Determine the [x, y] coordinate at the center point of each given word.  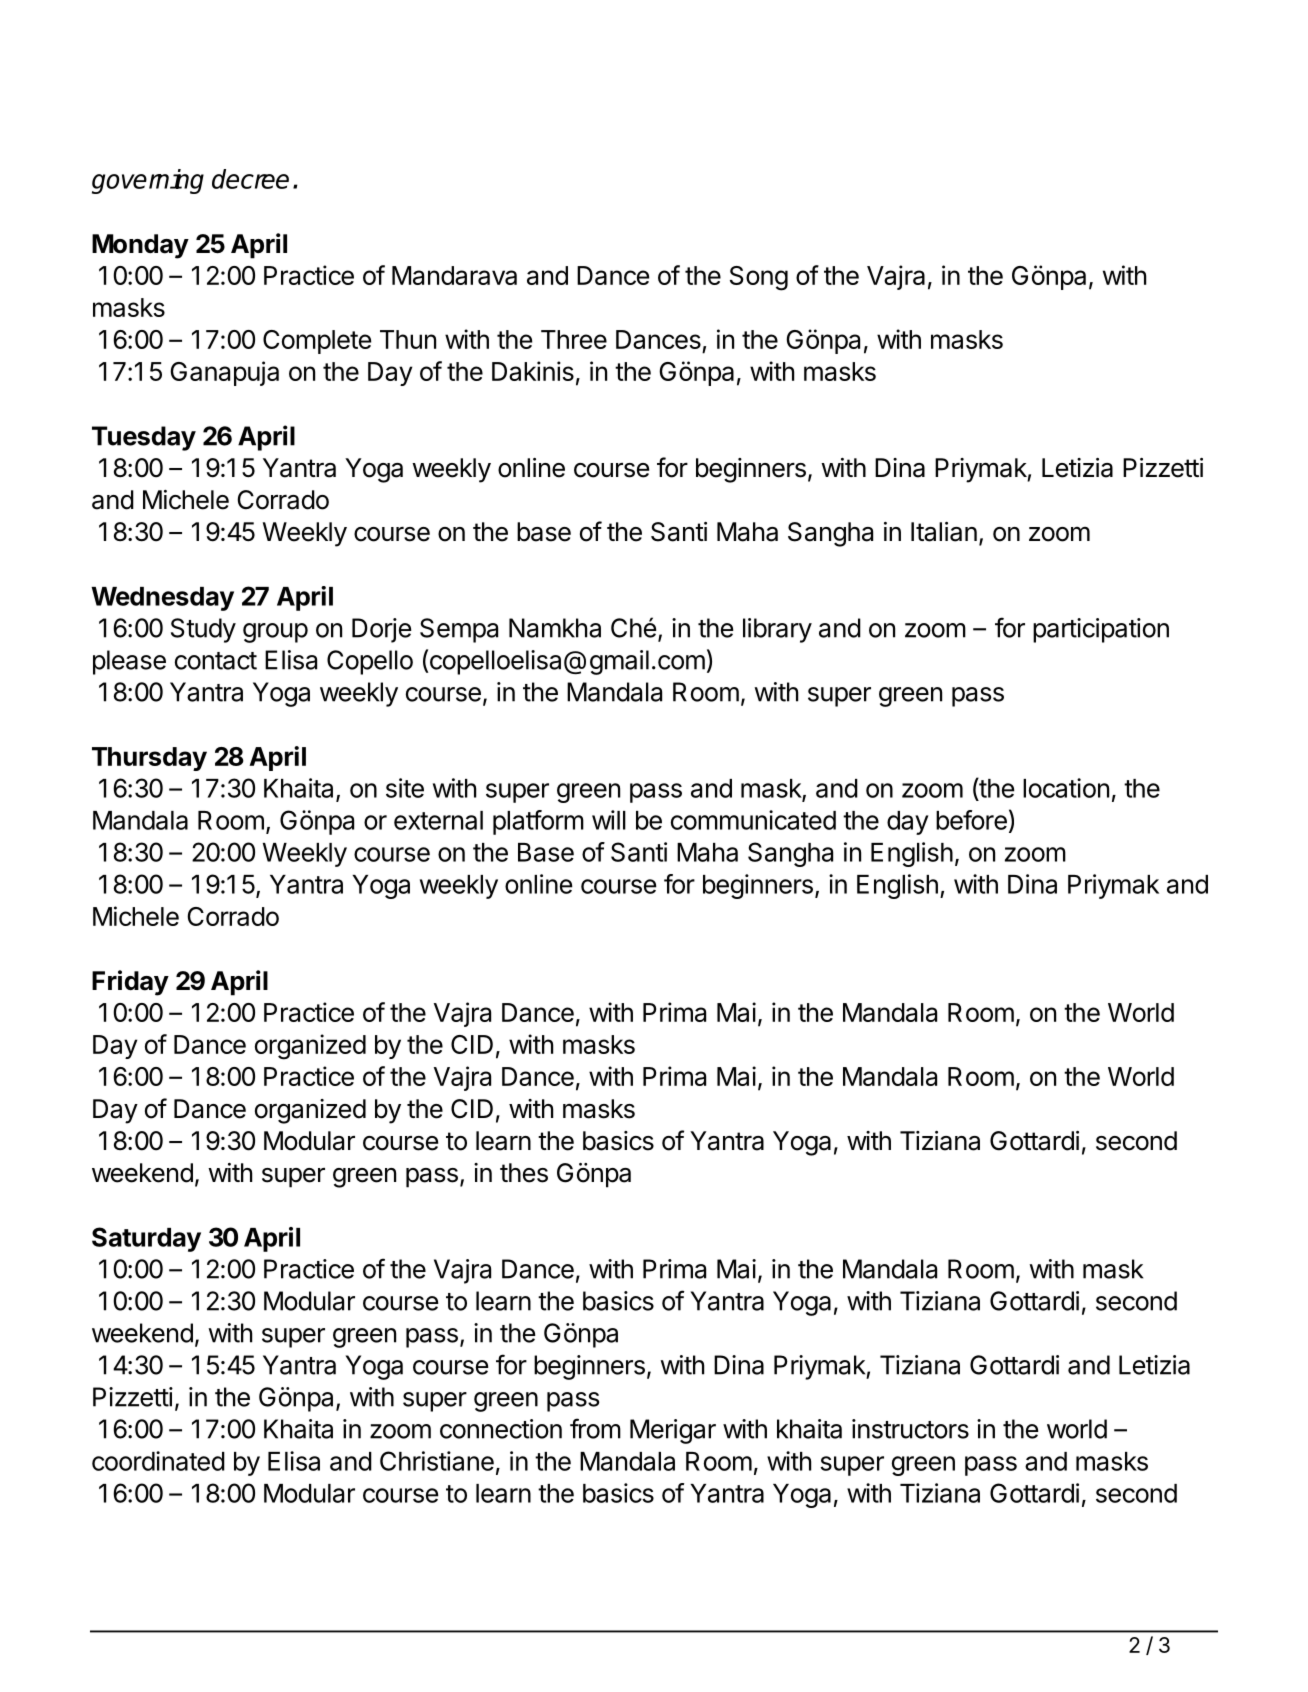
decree [250, 179]
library [777, 630]
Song [759, 278]
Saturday [146, 1239]
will [609, 820]
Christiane [437, 1461]
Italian [944, 532]
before [971, 820]
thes [524, 1173]
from [595, 1428]
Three [574, 339]
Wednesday [162, 599]
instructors [910, 1429]
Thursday [149, 759]
